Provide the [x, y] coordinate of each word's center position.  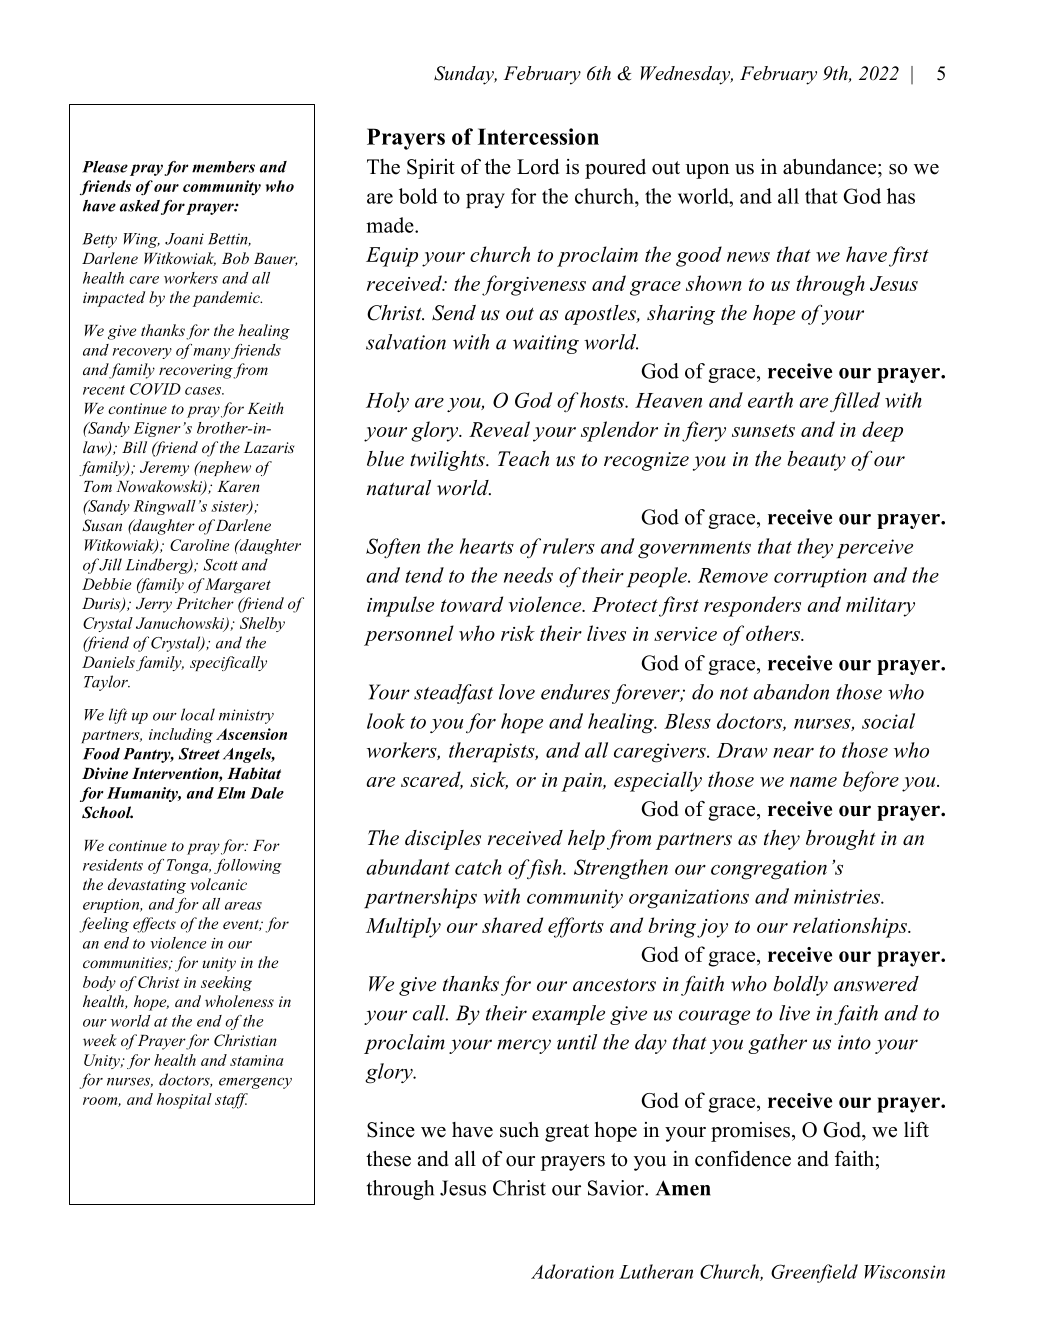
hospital [184, 1101]
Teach [523, 459]
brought [841, 840]
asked [140, 206]
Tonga [189, 866]
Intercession [538, 136]
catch [478, 867]
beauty [816, 461]
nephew [224, 468]
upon [707, 171]
